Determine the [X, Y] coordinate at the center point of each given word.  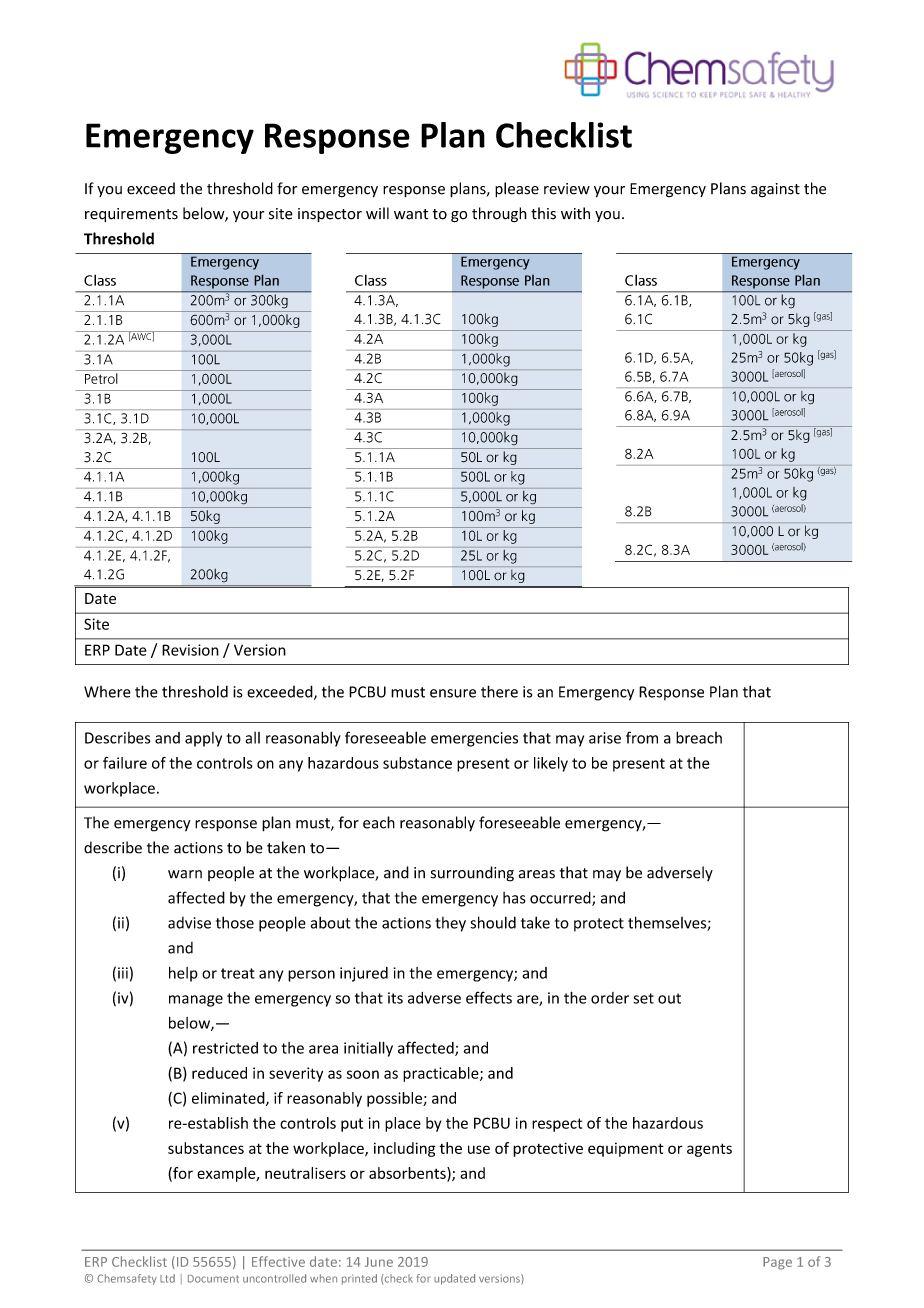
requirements [131, 215]
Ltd [167, 1278]
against [775, 190]
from [642, 737]
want [411, 214]
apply [203, 739]
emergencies [474, 739]
